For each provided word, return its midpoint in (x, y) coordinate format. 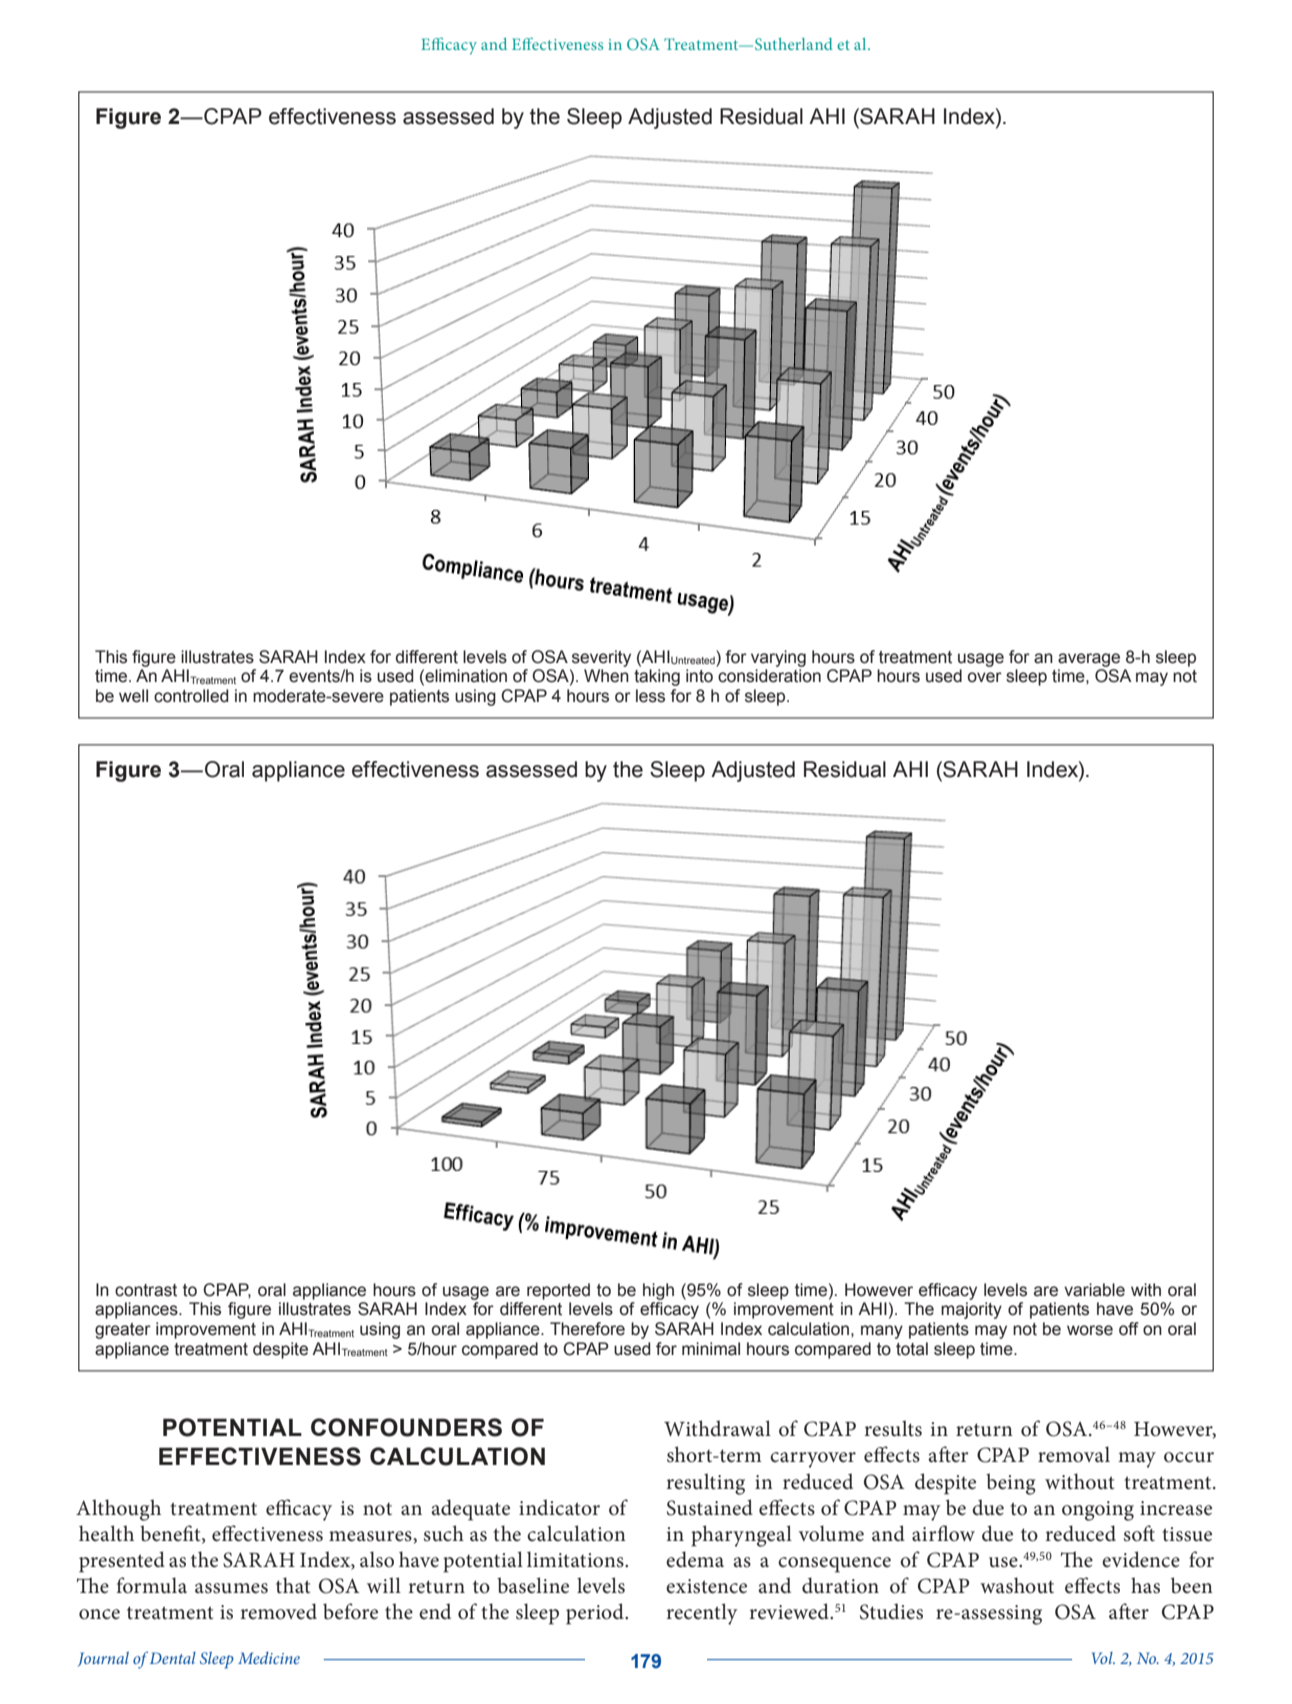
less (650, 696)
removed (279, 1611)
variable (1094, 1290)
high (658, 1291)
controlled (191, 696)
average (1089, 660)
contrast (146, 1290)
